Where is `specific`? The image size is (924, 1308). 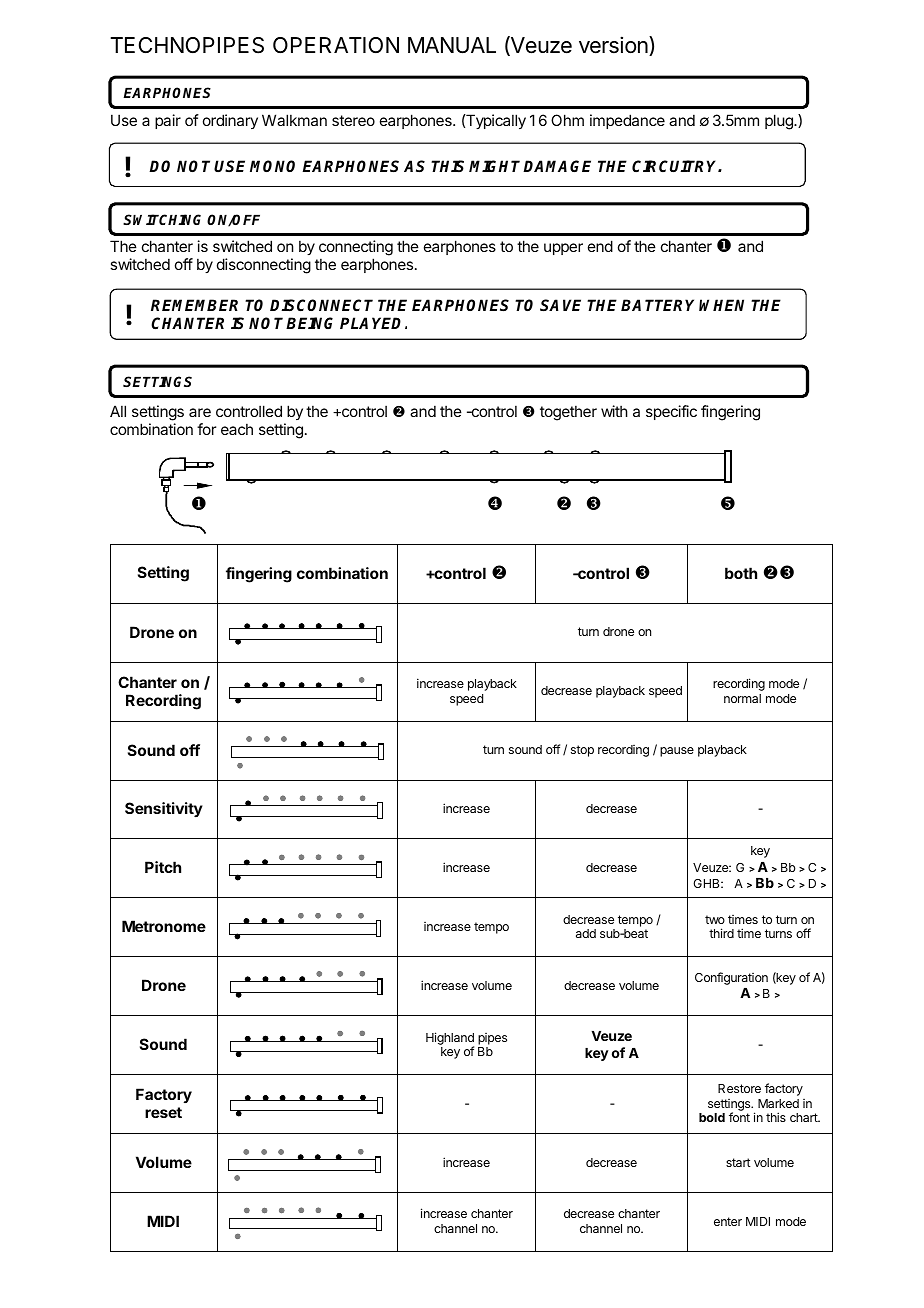
specific is located at coordinates (671, 412).
